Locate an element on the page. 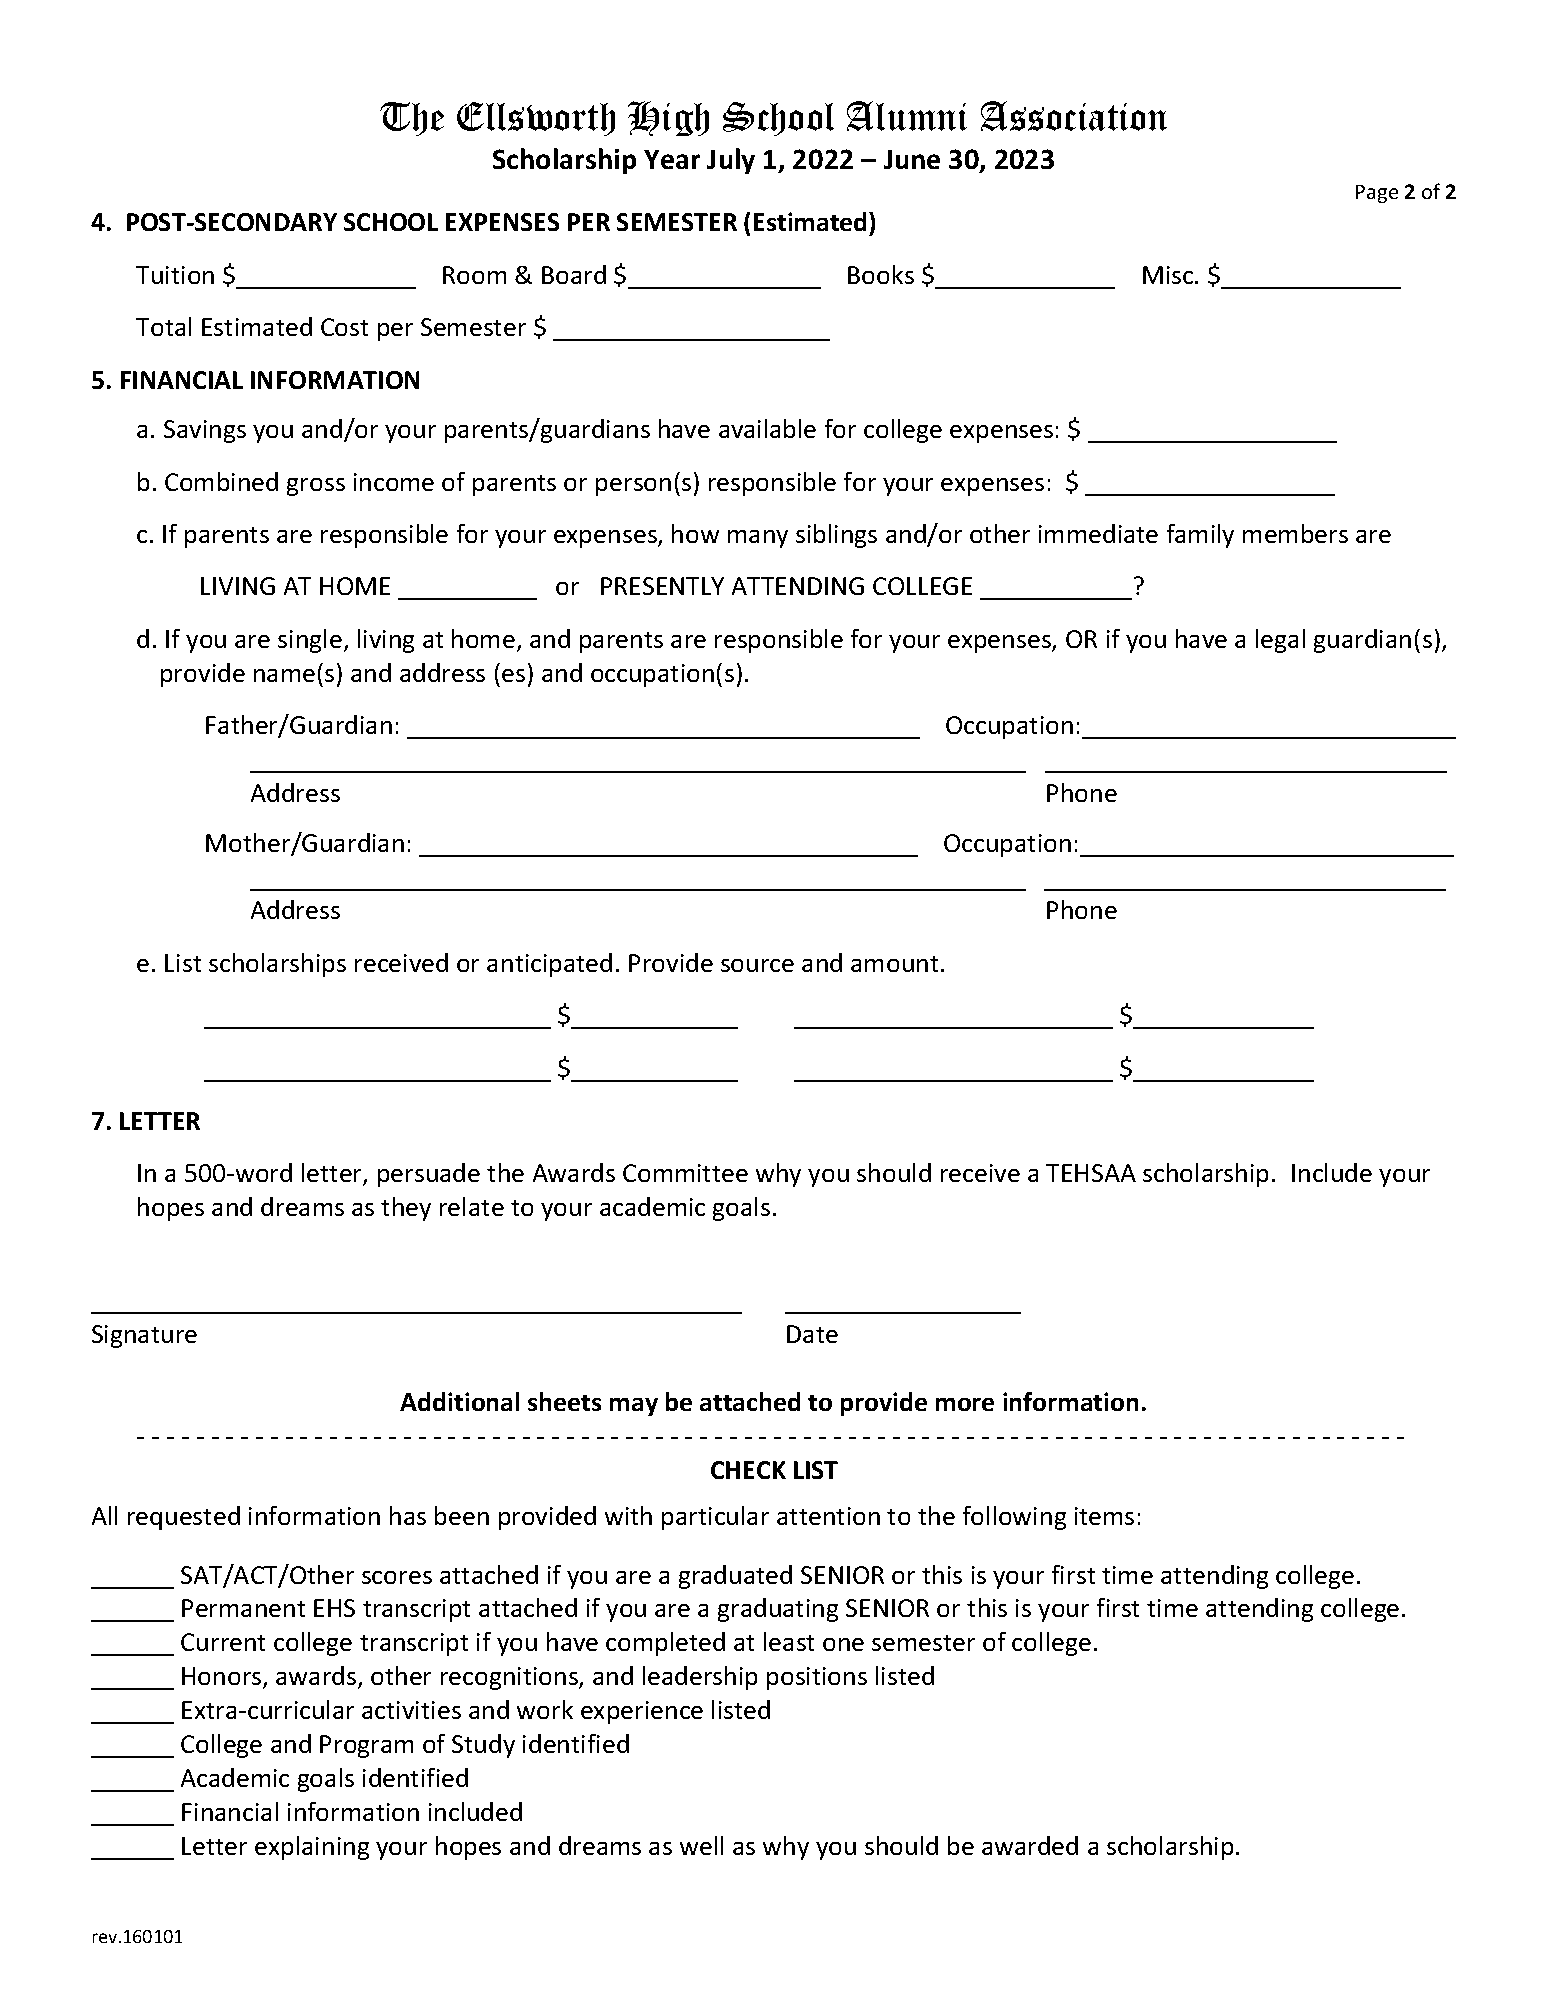  Tuition is located at coordinates (175, 275).
